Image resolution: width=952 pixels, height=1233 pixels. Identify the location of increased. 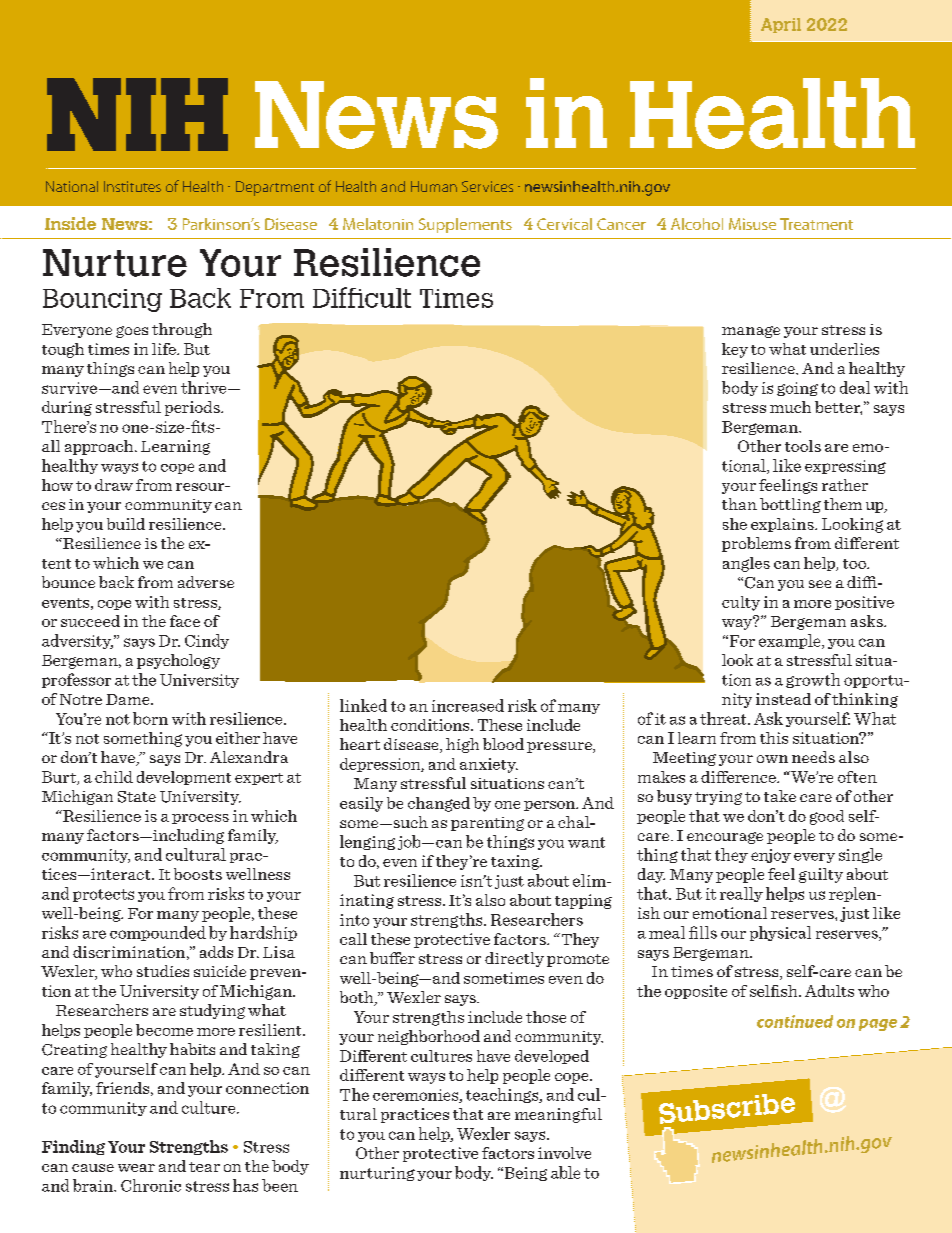
(468, 705).
